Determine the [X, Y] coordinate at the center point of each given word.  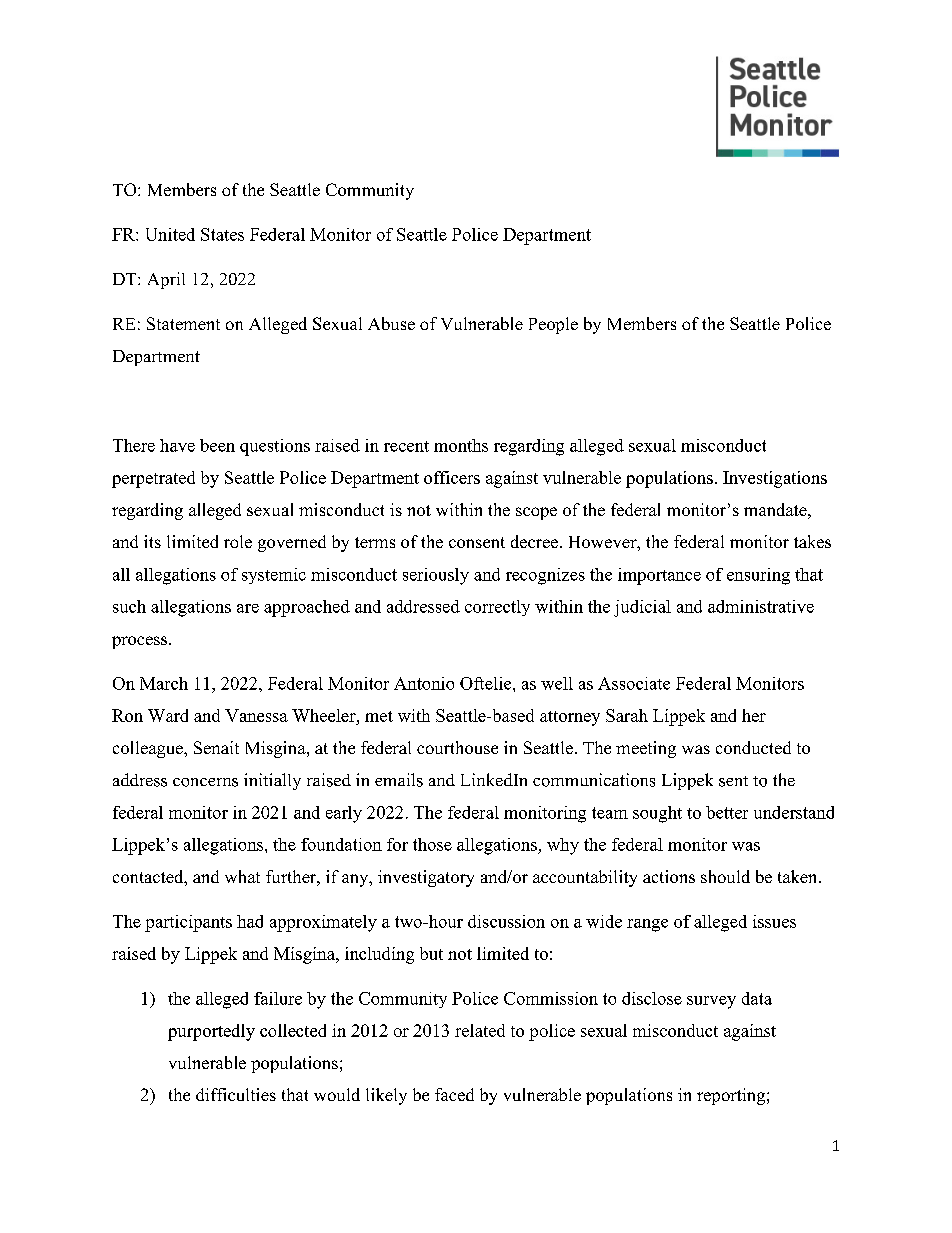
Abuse [391, 323]
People [553, 325]
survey [711, 1002]
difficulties [236, 1094]
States [222, 234]
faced [454, 1094]
